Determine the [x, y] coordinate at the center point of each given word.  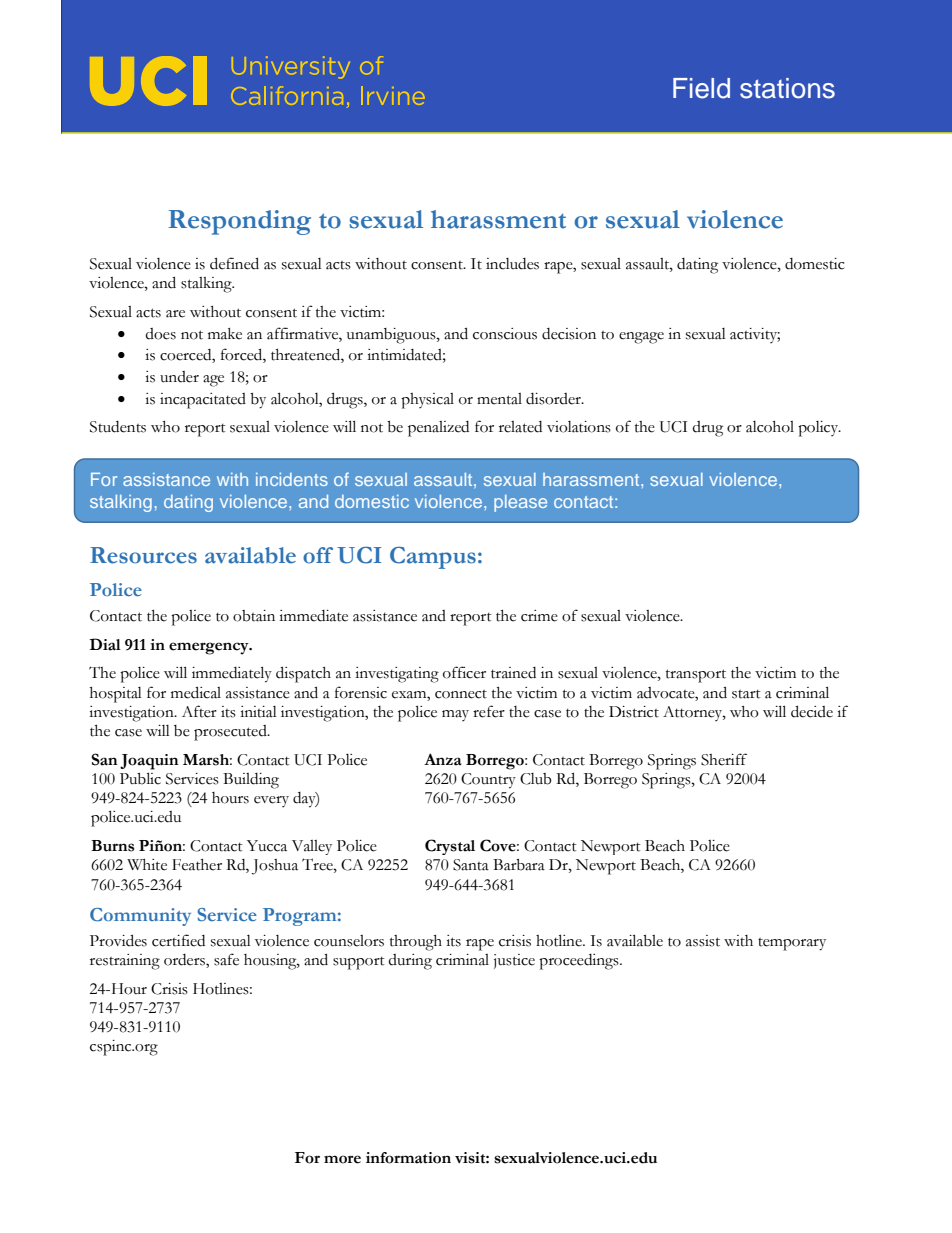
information [408, 1158]
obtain [254, 616]
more [342, 1159]
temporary [792, 944]
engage [641, 338]
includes [512, 264]
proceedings [580, 962]
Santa [471, 865]
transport [696, 676]
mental [499, 399]
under [179, 377]
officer [464, 672]
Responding [239, 222]
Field [701, 88]
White [147, 865]
